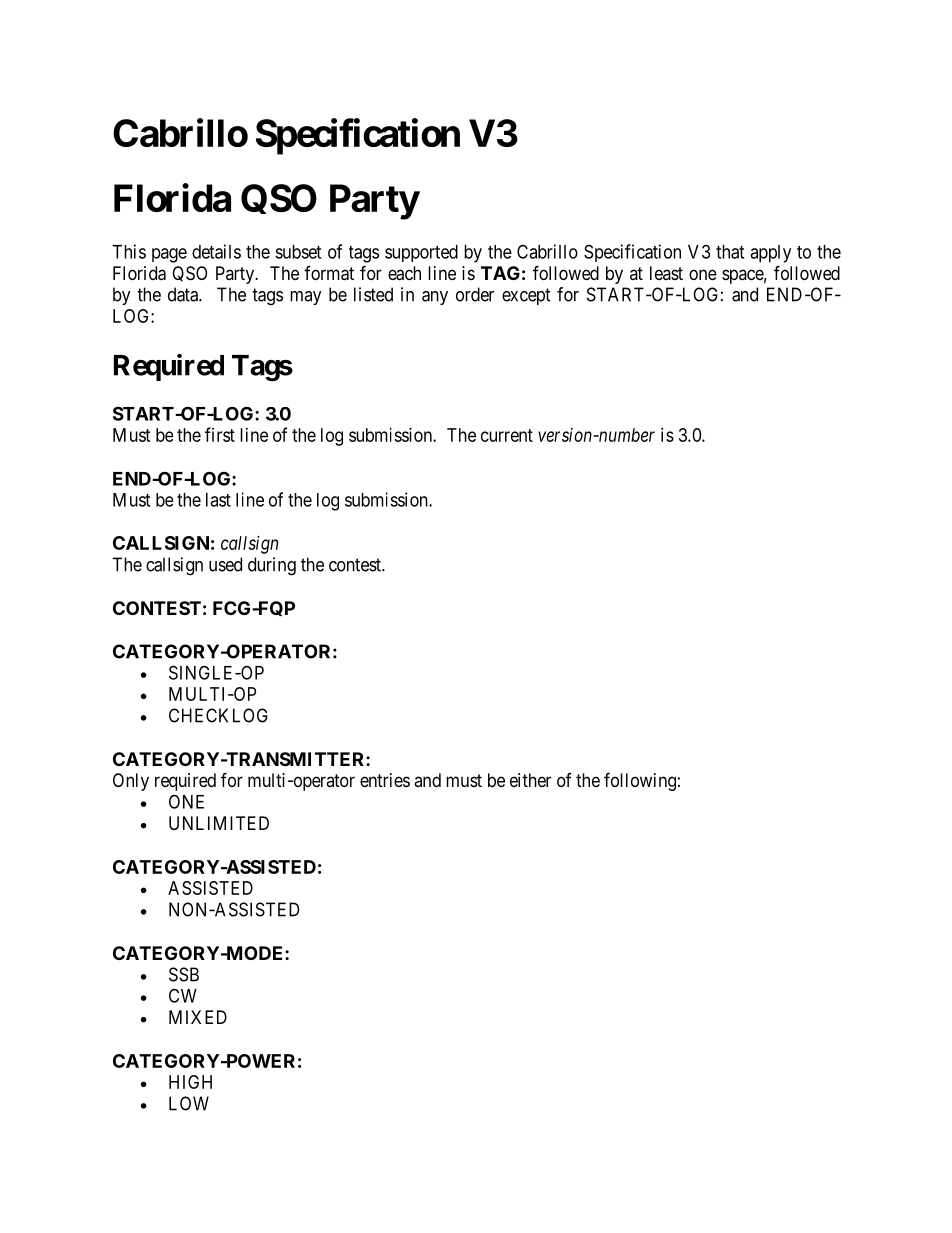  I want to click on least, so click(666, 273).
